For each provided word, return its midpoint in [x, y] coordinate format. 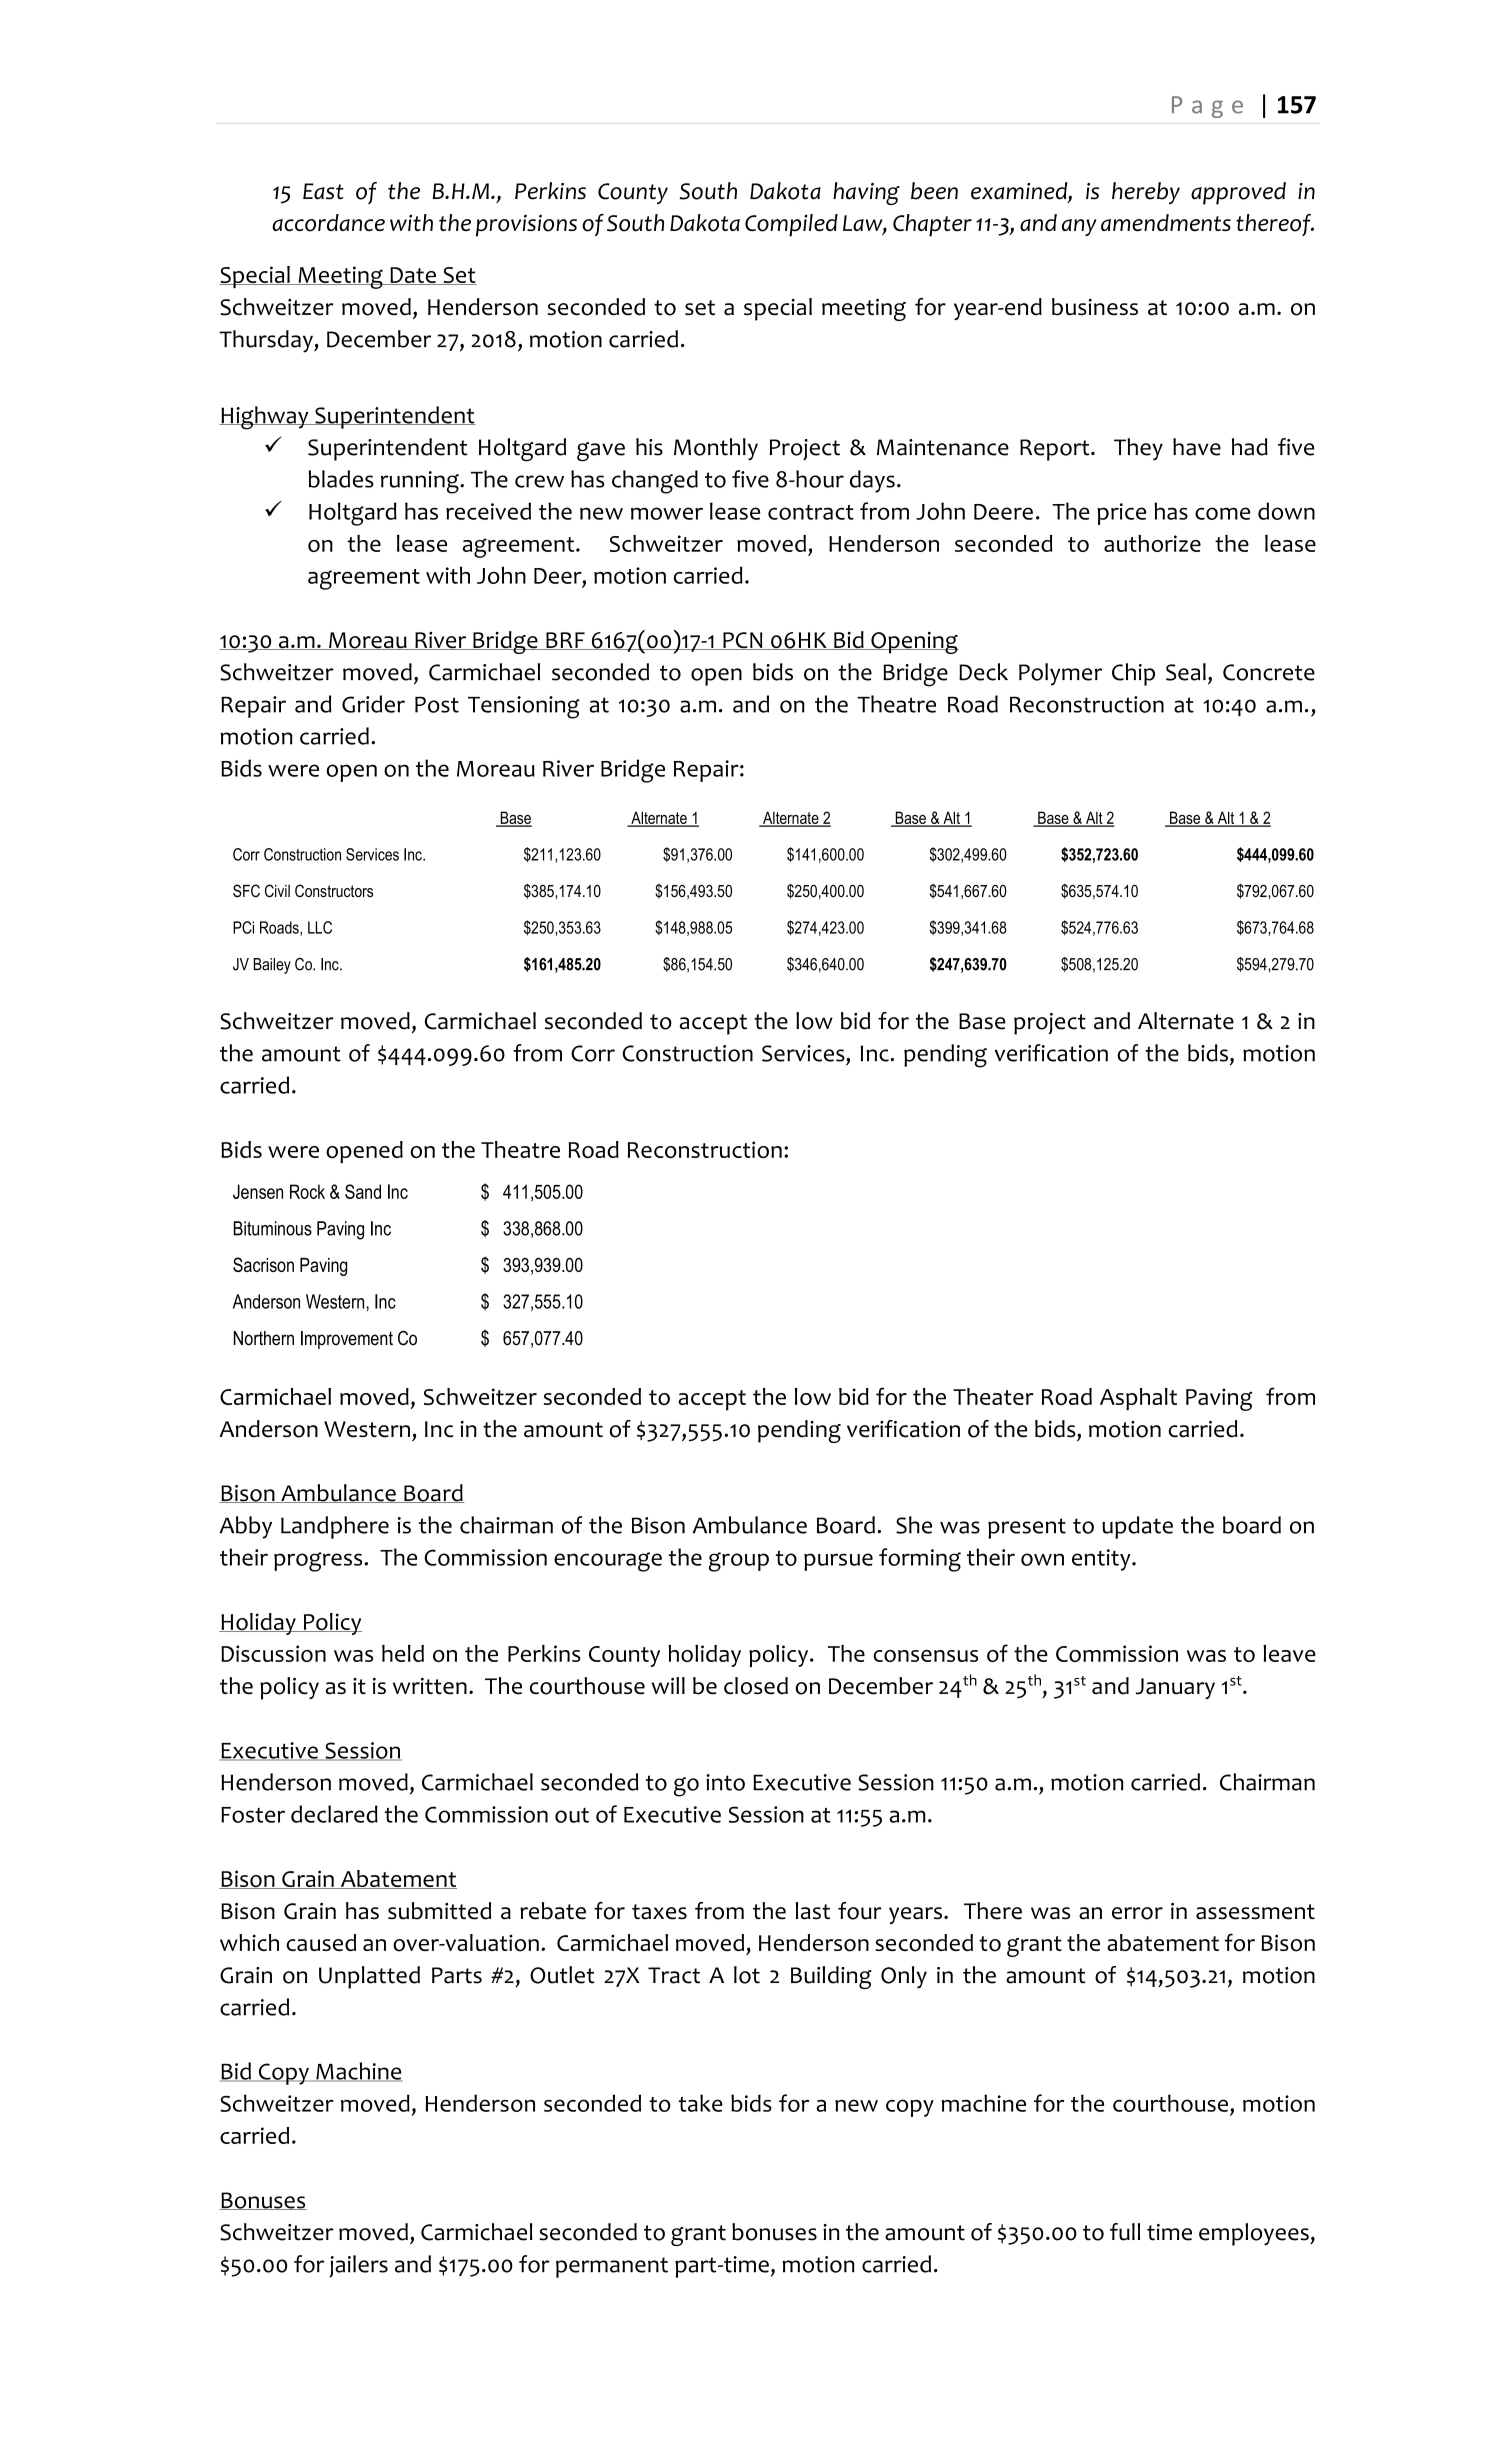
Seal [1186, 672]
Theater [993, 1396]
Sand [363, 1191]
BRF [565, 641]
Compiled [791, 225]
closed [756, 1686]
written [430, 1686]
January [1175, 1688]
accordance [328, 223]
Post [437, 704]
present [1027, 1528]
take [700, 2103]
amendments [1166, 223]
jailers [358, 2266]
